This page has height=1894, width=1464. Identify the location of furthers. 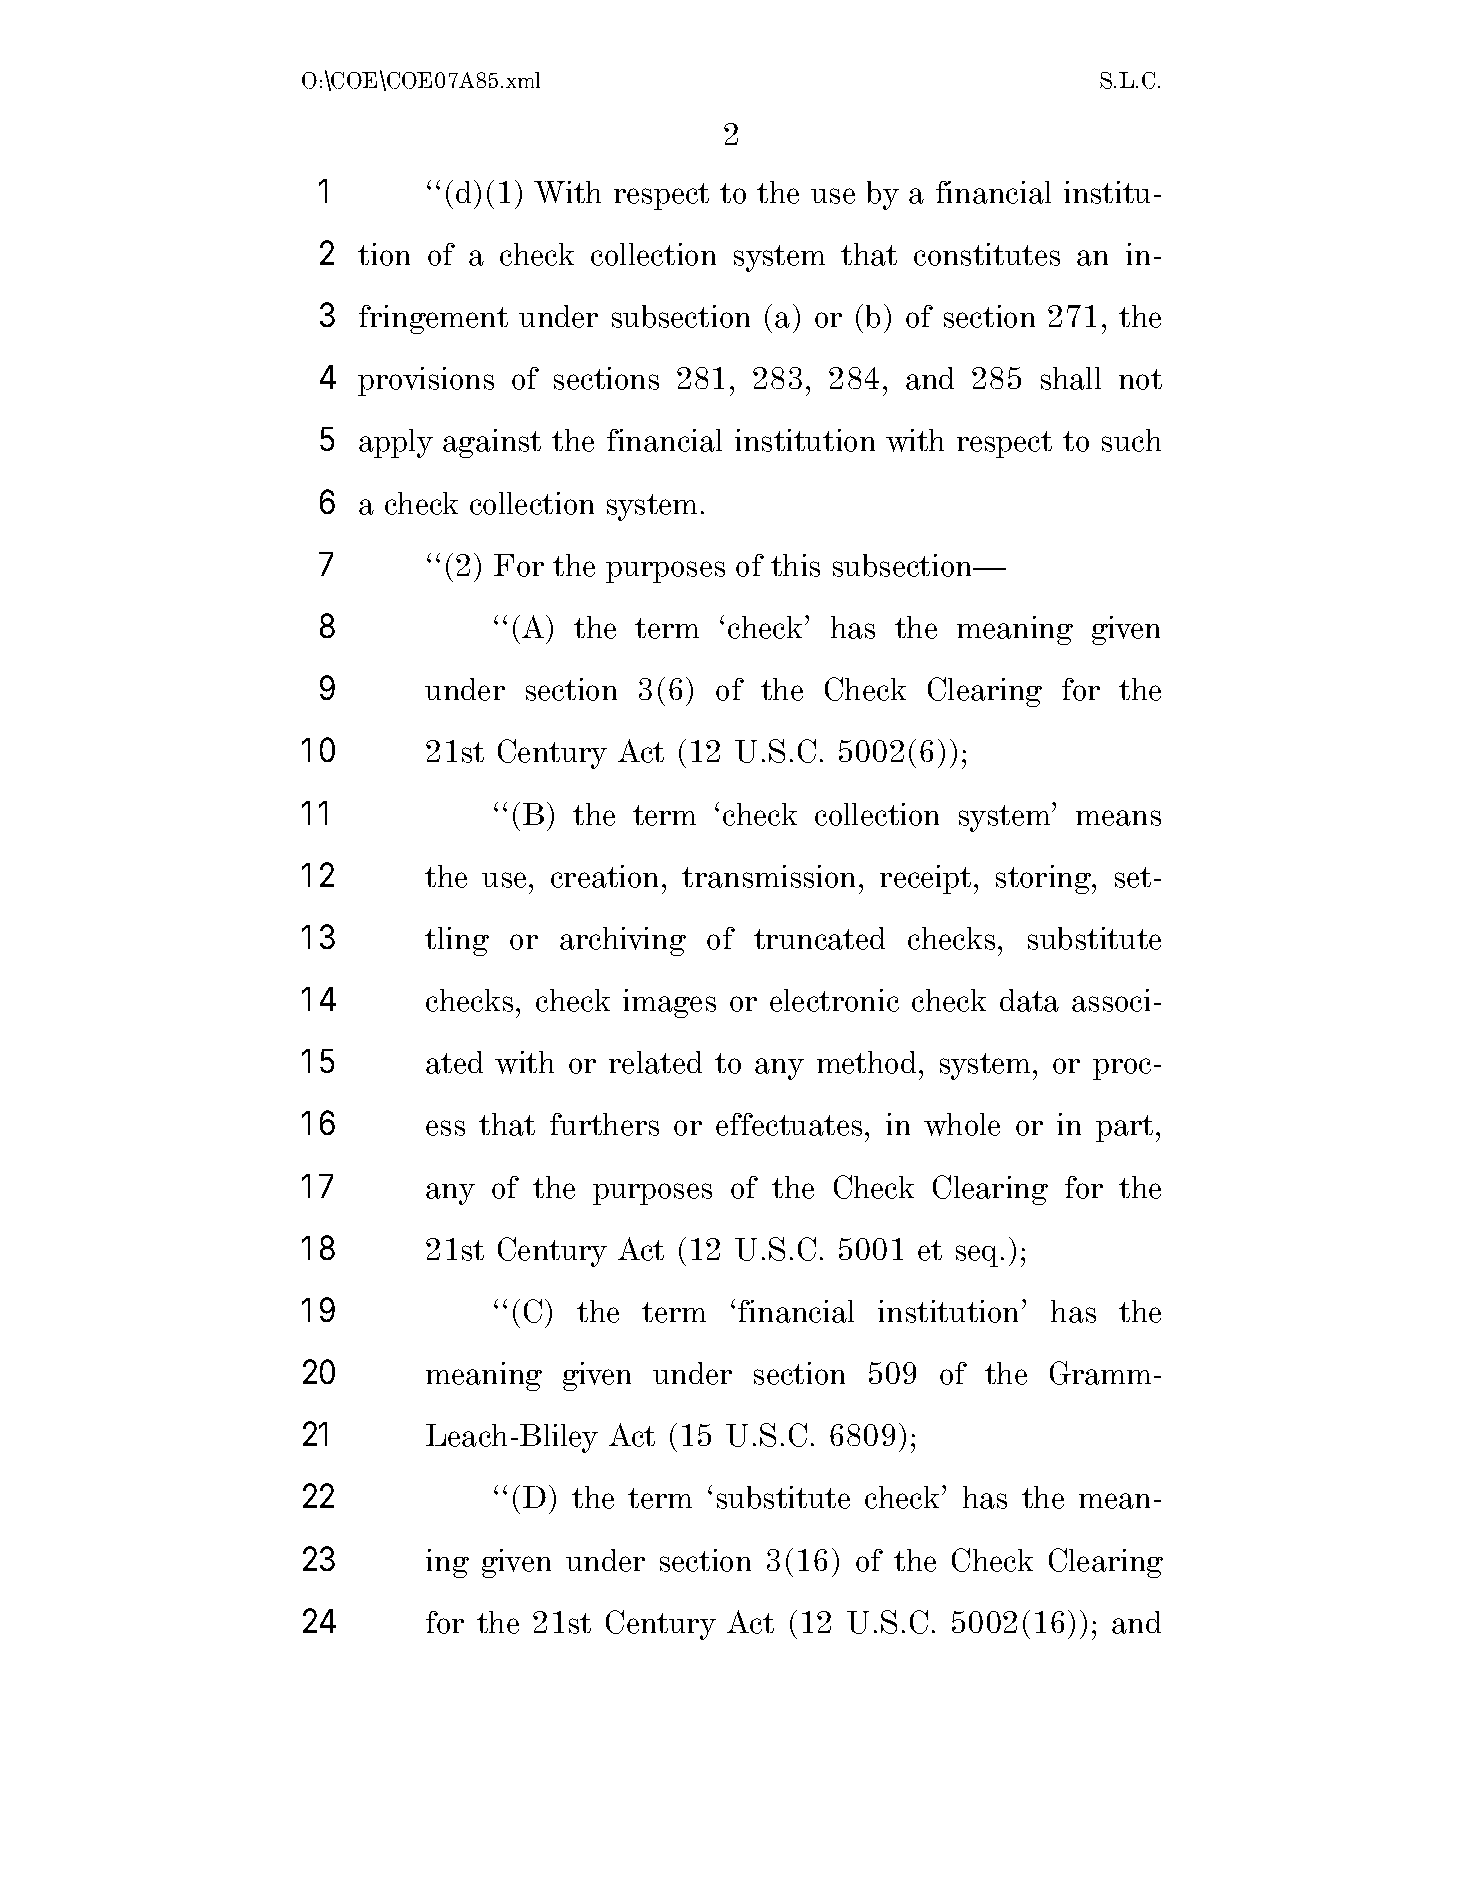
(604, 1124).
